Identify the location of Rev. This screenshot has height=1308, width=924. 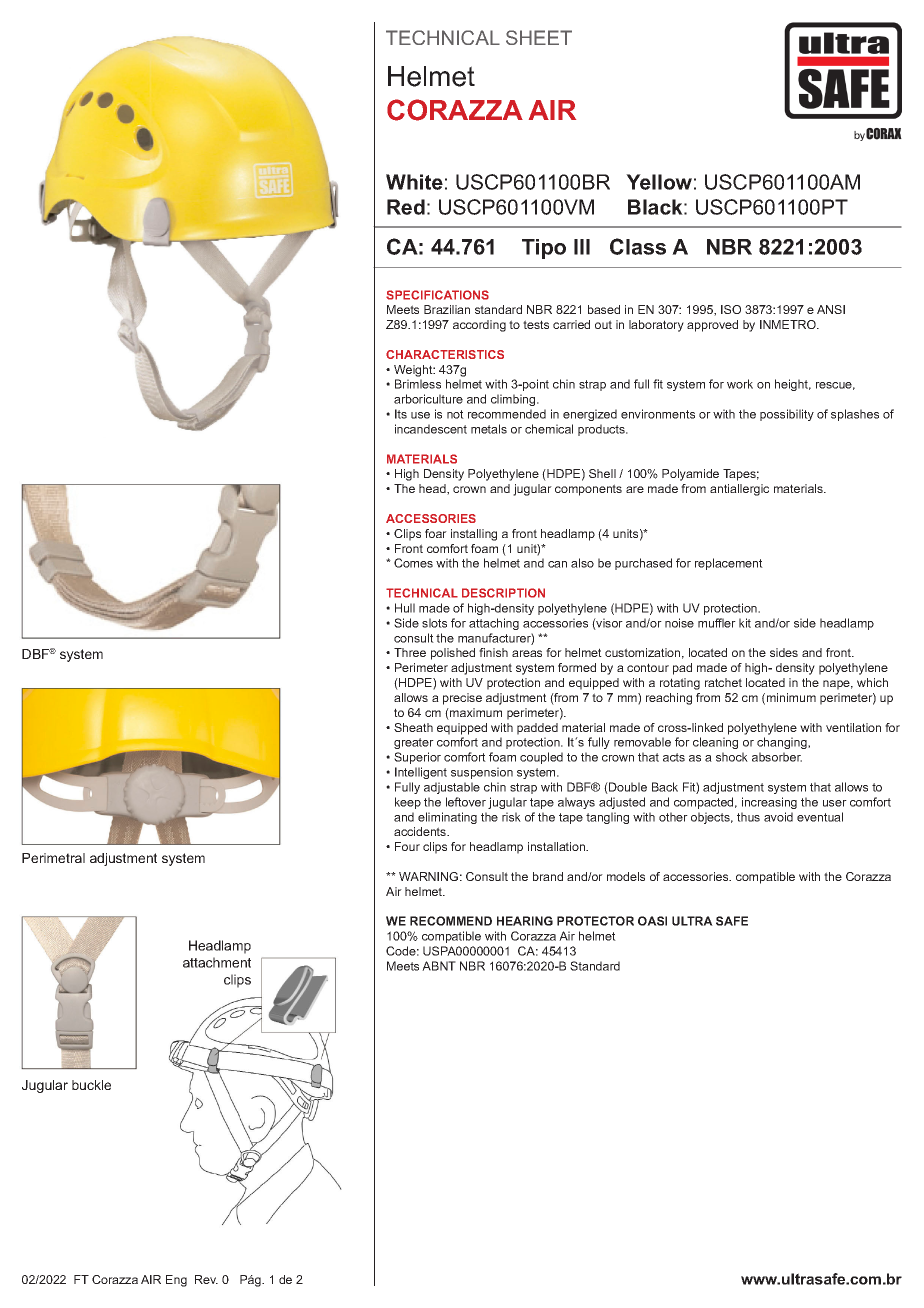
(206, 1279).
